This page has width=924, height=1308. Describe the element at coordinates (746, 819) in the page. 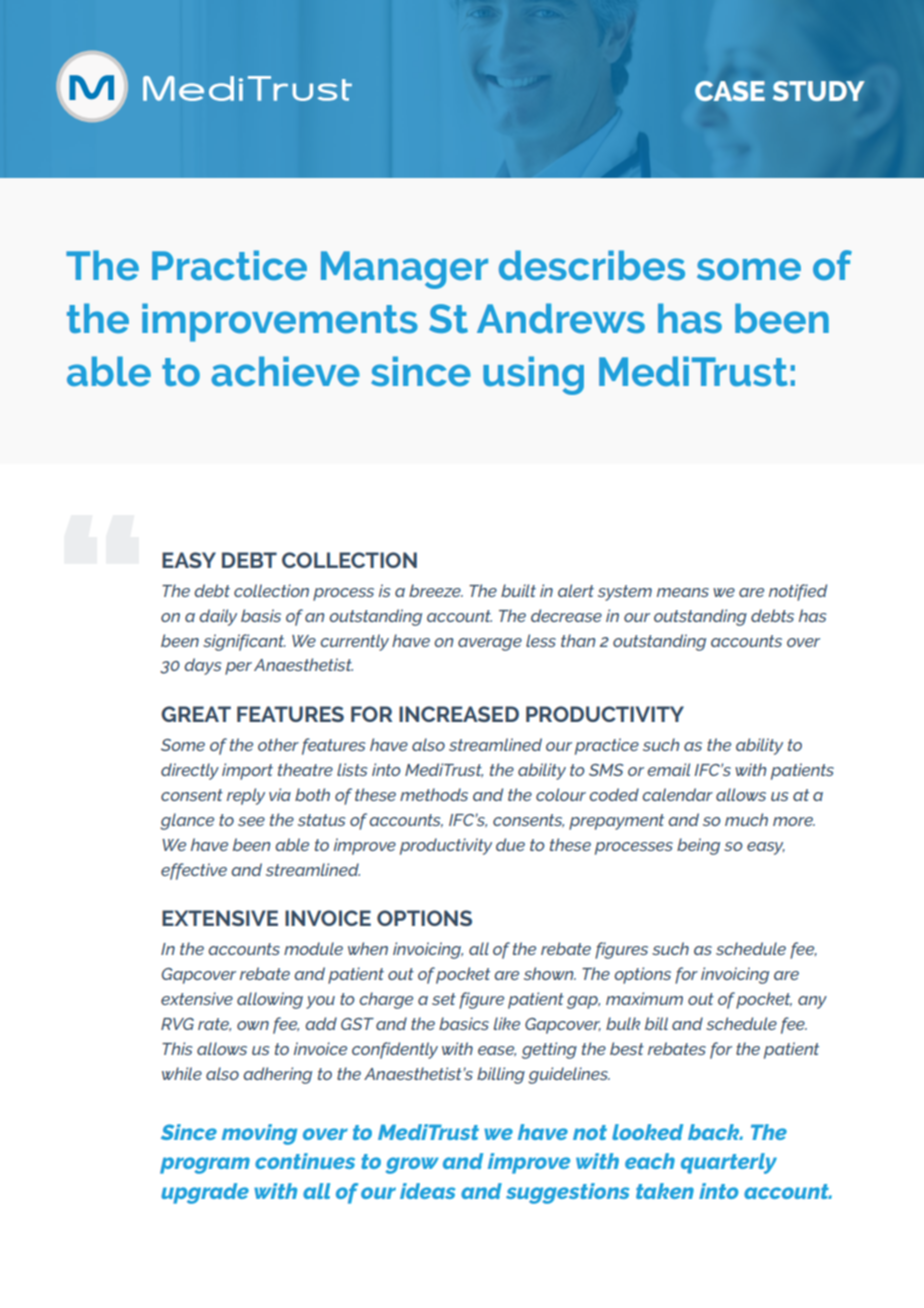

I see `much` at that location.
